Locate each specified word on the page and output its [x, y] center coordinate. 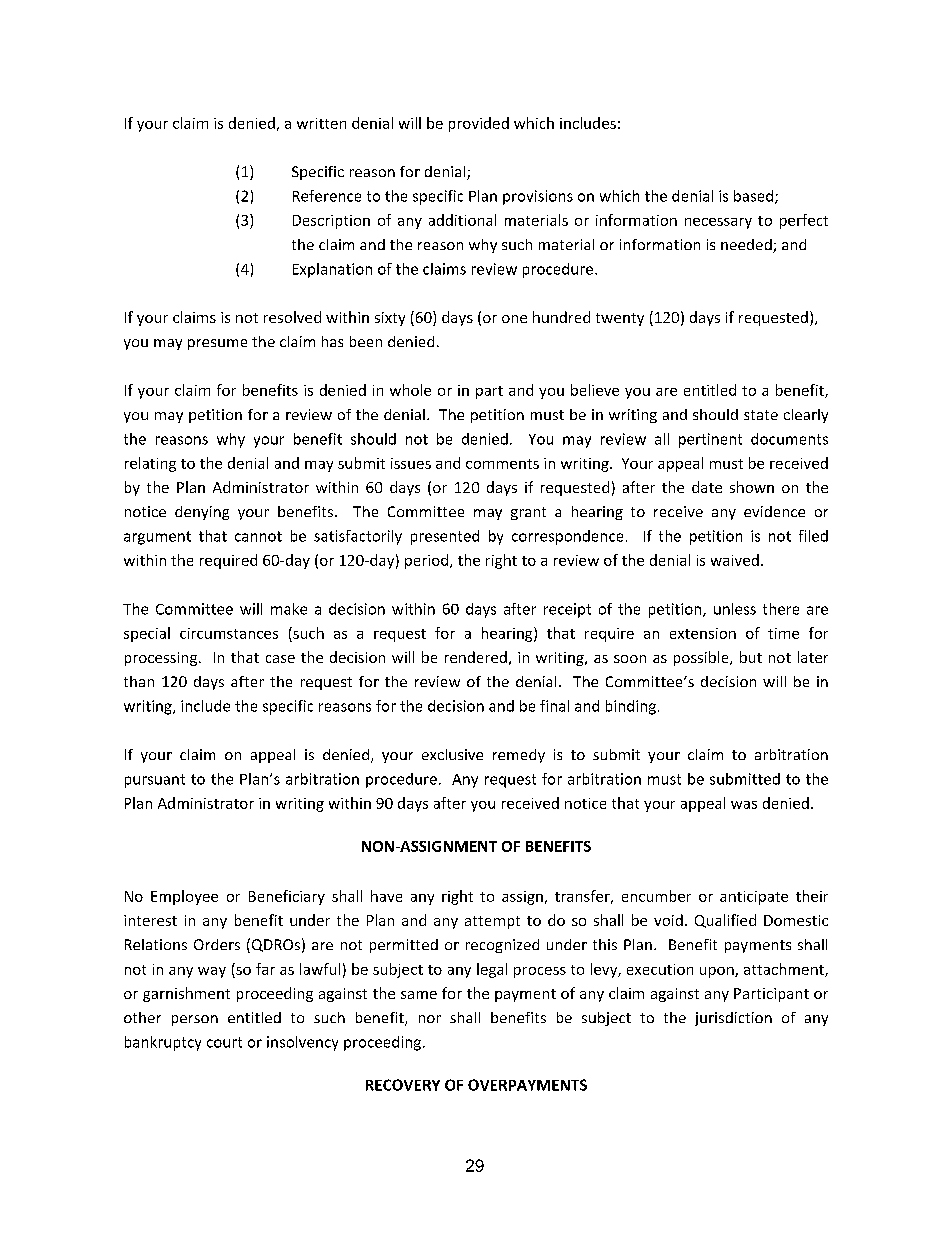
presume [217, 344]
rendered [476, 657]
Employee [184, 897]
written [321, 123]
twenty [620, 319]
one [514, 319]
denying [202, 513]
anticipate [754, 898]
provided [479, 124]
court [224, 1042]
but [751, 657]
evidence [774, 511]
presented [445, 537]
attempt [492, 922]
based [753, 196]
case [280, 659]
